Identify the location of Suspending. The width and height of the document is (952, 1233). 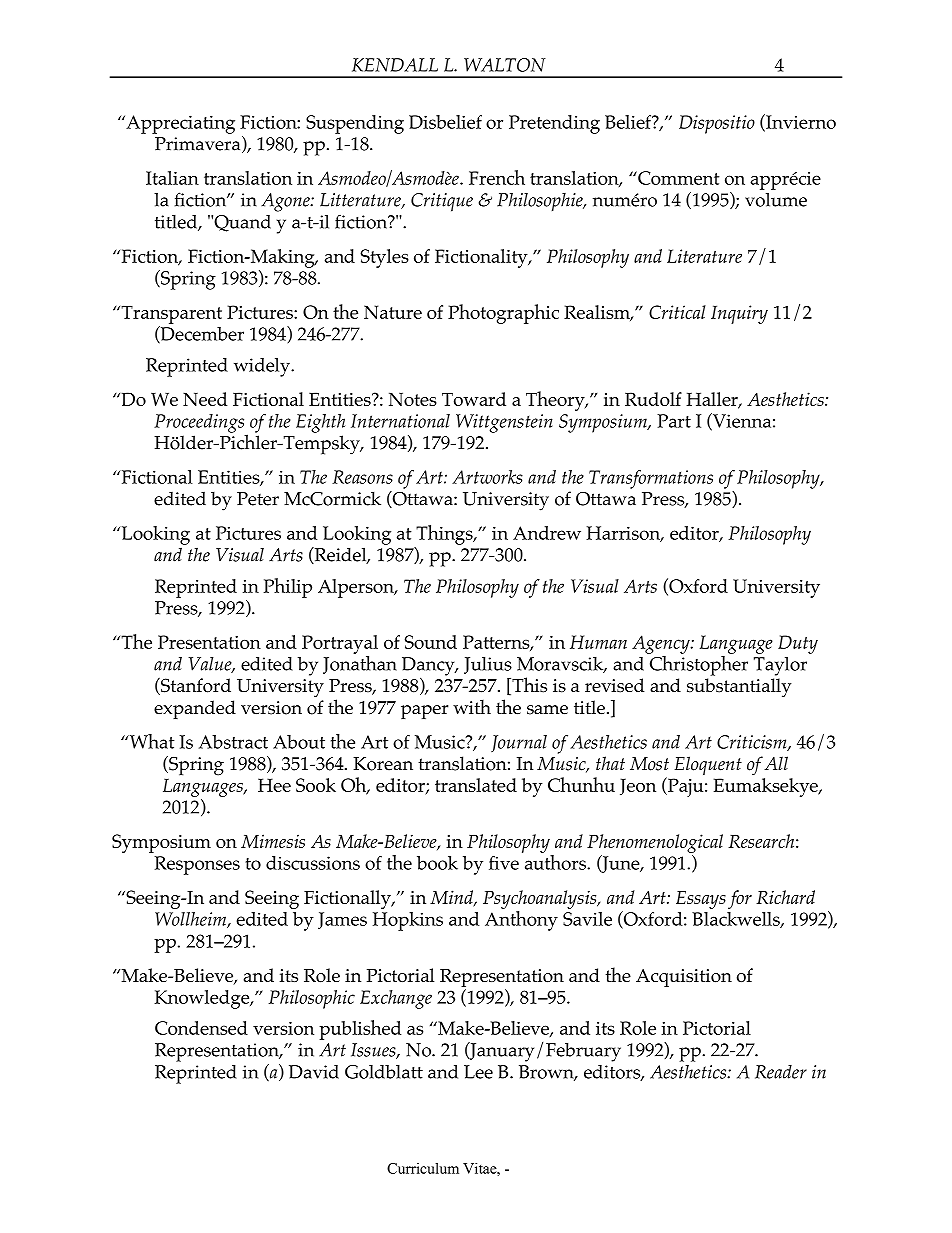
(355, 124).
